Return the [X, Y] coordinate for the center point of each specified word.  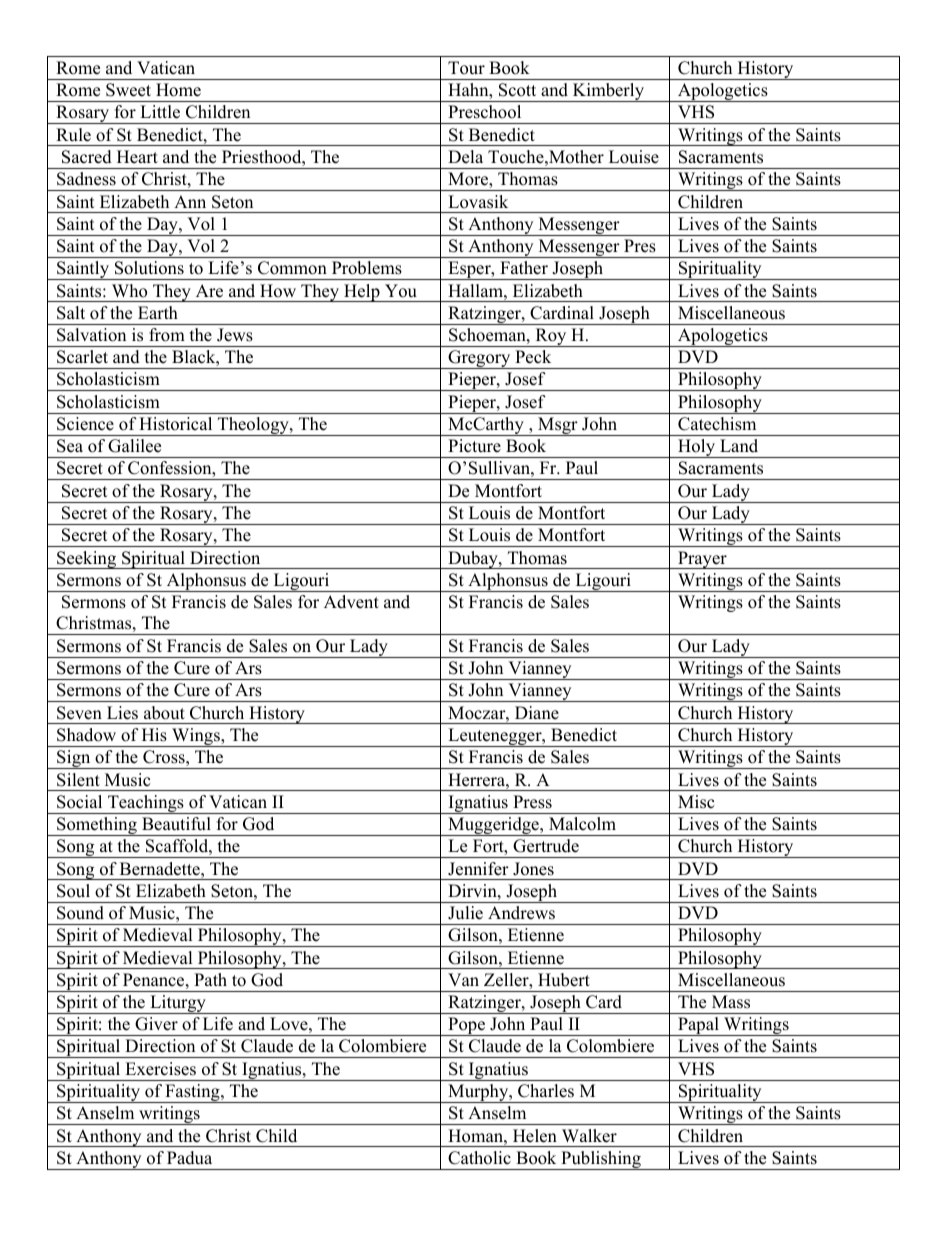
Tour [466, 68]
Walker [589, 1136]
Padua [189, 1158]
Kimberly [608, 92]
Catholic [479, 1158]
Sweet [128, 90]
